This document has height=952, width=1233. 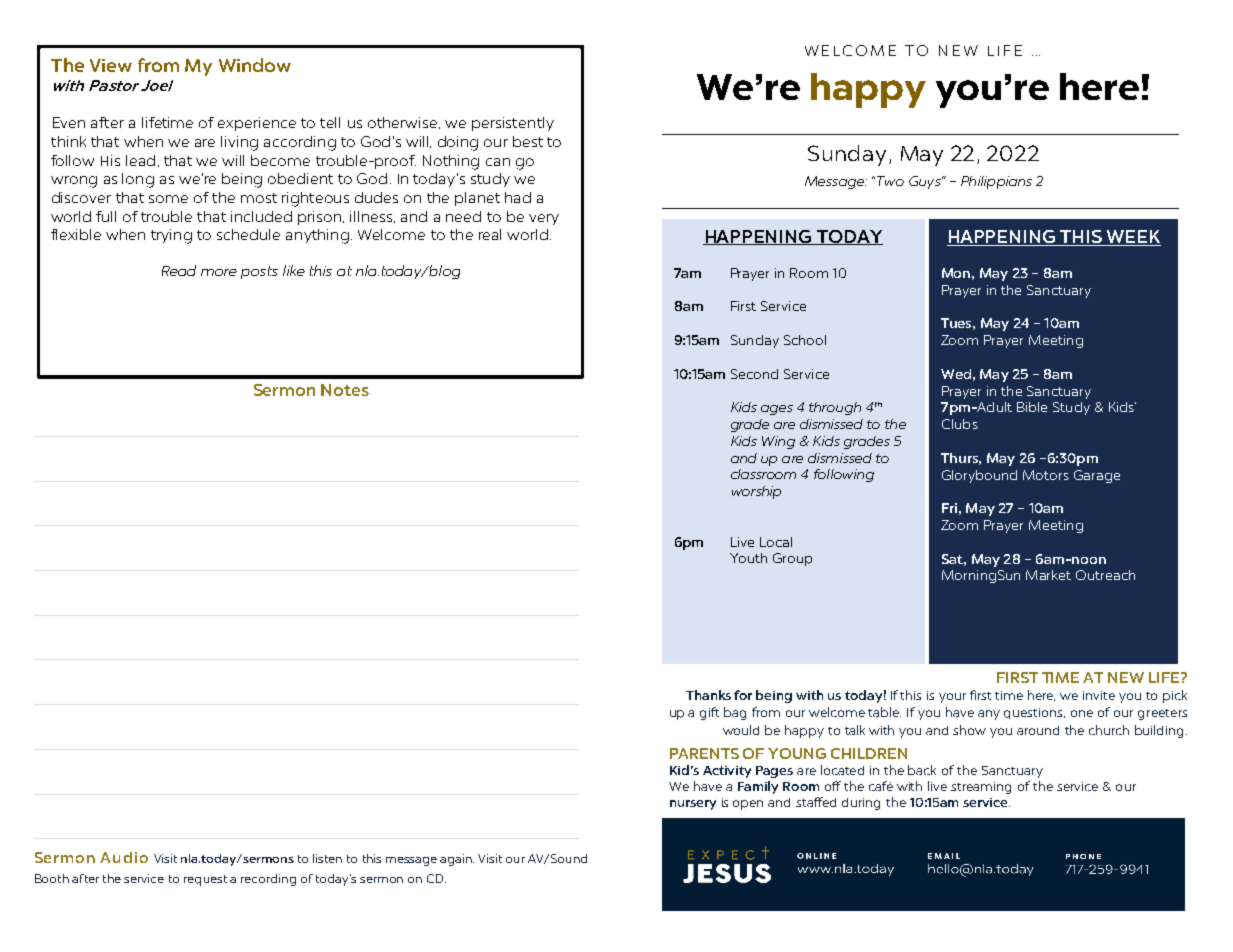 What do you see at coordinates (981, 788) in the document?
I see `streaming` at bounding box center [981, 788].
